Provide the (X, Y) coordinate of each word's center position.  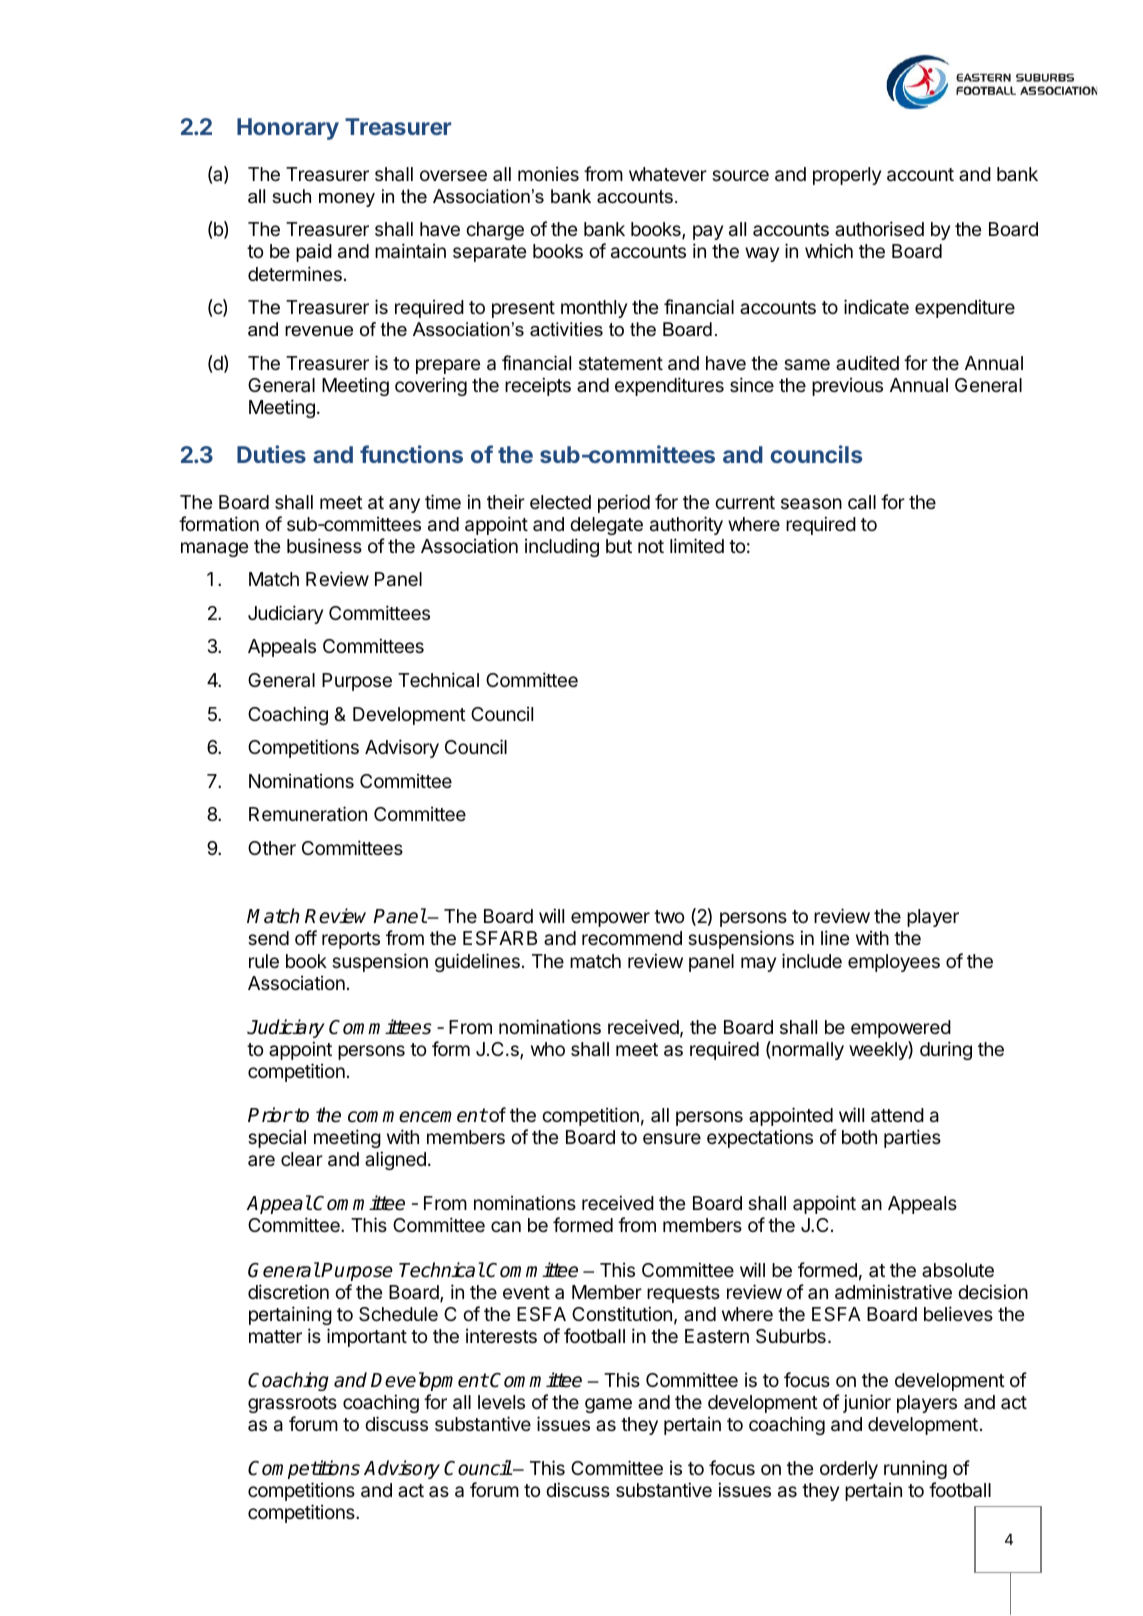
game (608, 1405)
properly (847, 176)
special (277, 1138)
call (862, 502)
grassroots (292, 1404)
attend (897, 1115)
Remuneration (308, 814)
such (291, 196)
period (624, 503)
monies (548, 173)
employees (894, 963)
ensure (672, 1138)
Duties (271, 454)
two (669, 916)
